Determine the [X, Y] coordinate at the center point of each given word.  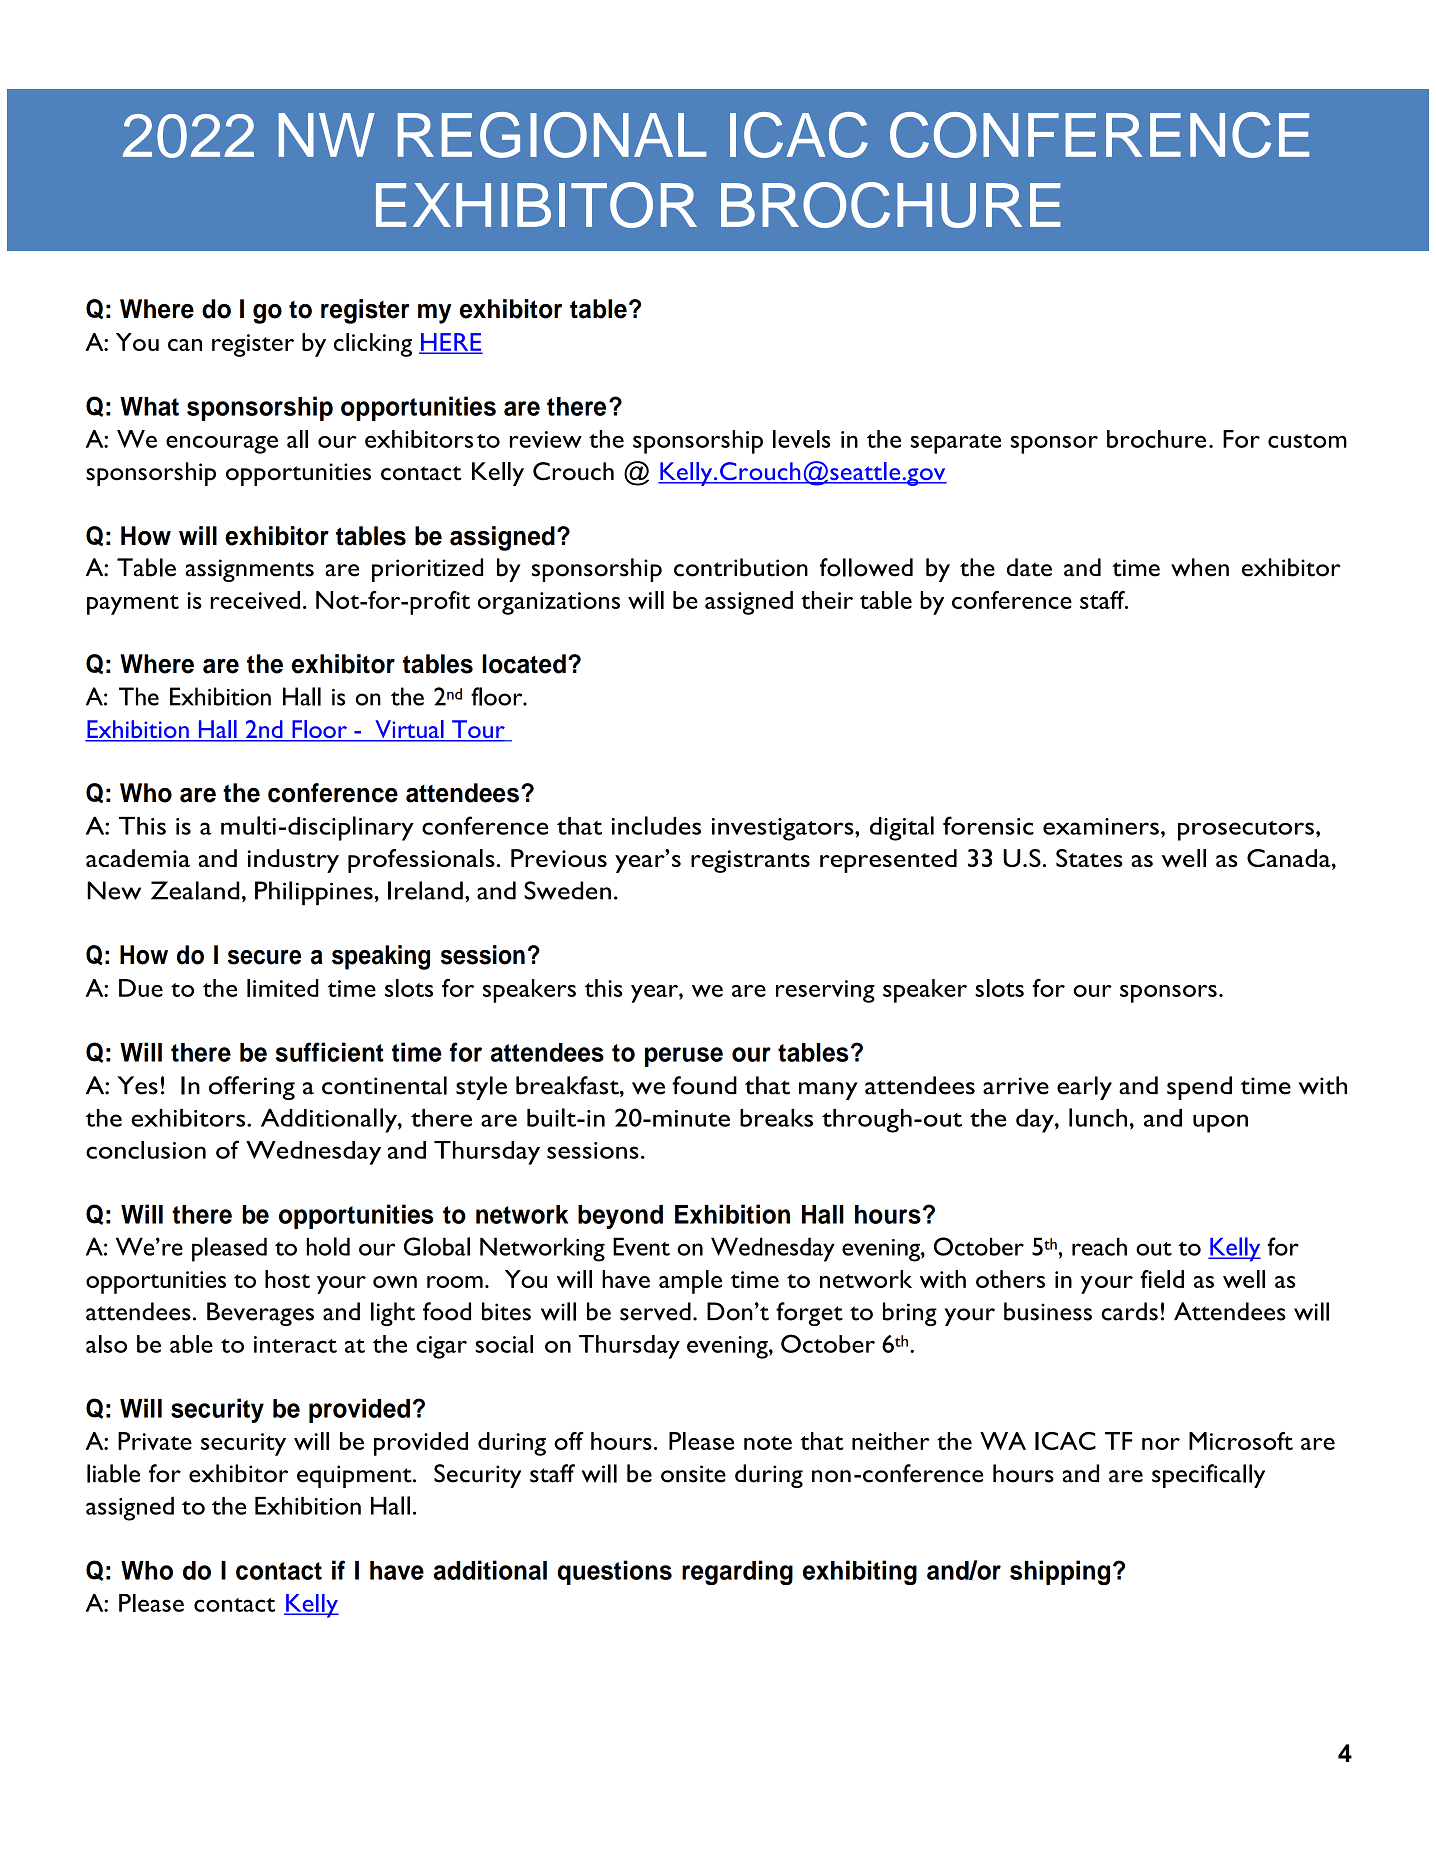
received [255, 600]
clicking [373, 345]
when [1200, 567]
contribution [741, 567]
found [704, 1085]
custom [1307, 441]
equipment [355, 1476]
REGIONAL [552, 135]
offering [252, 1088]
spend [1199, 1088]
